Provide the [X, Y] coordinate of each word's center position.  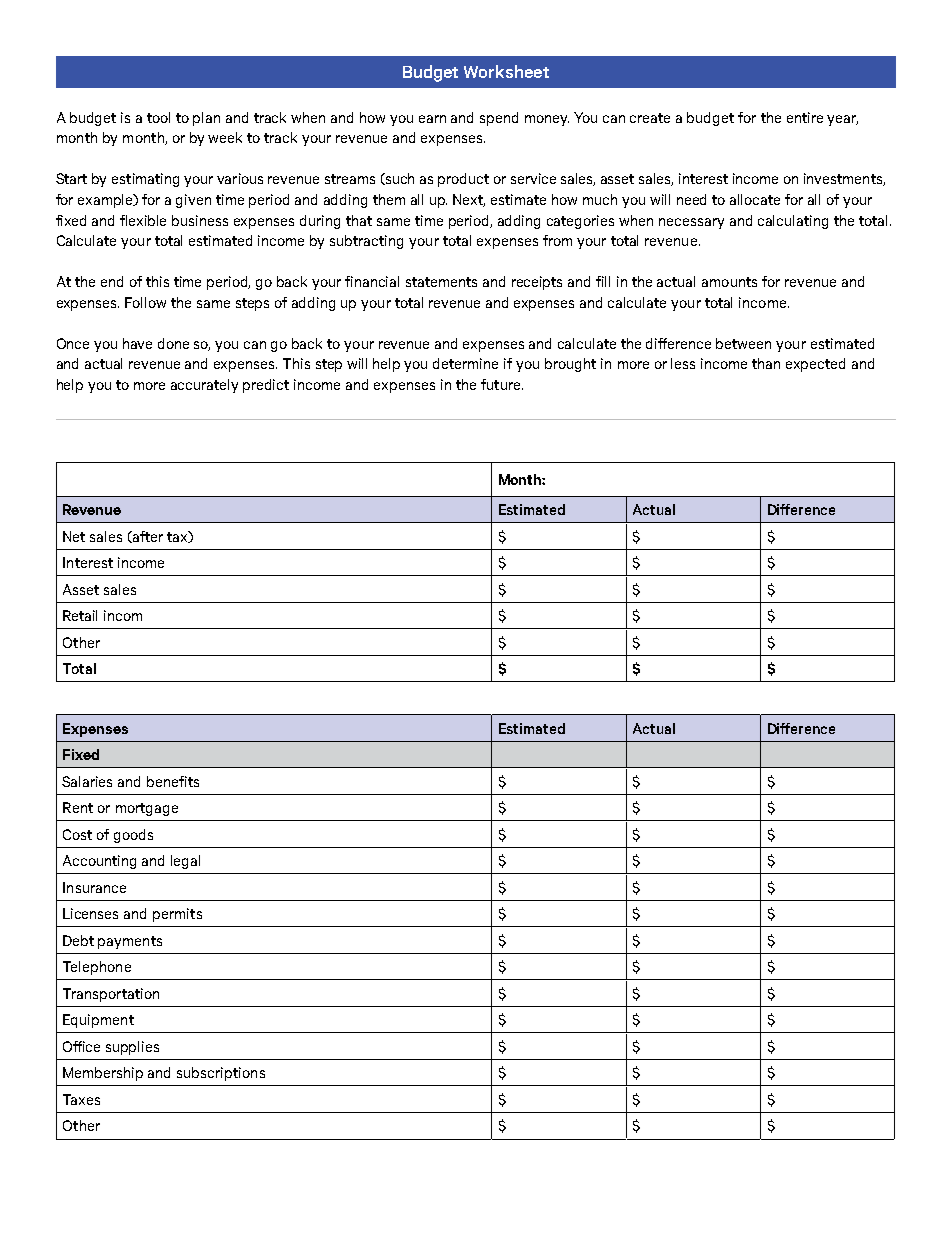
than [766, 363]
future [502, 384]
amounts [729, 282]
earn [432, 119]
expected [815, 365]
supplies [132, 1048]
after [147, 537]
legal [185, 862]
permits [177, 915]
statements [441, 282]
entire [805, 117]
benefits [173, 781]
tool [158, 117]
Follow [145, 302]
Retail [80, 615]
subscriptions [221, 1074]
